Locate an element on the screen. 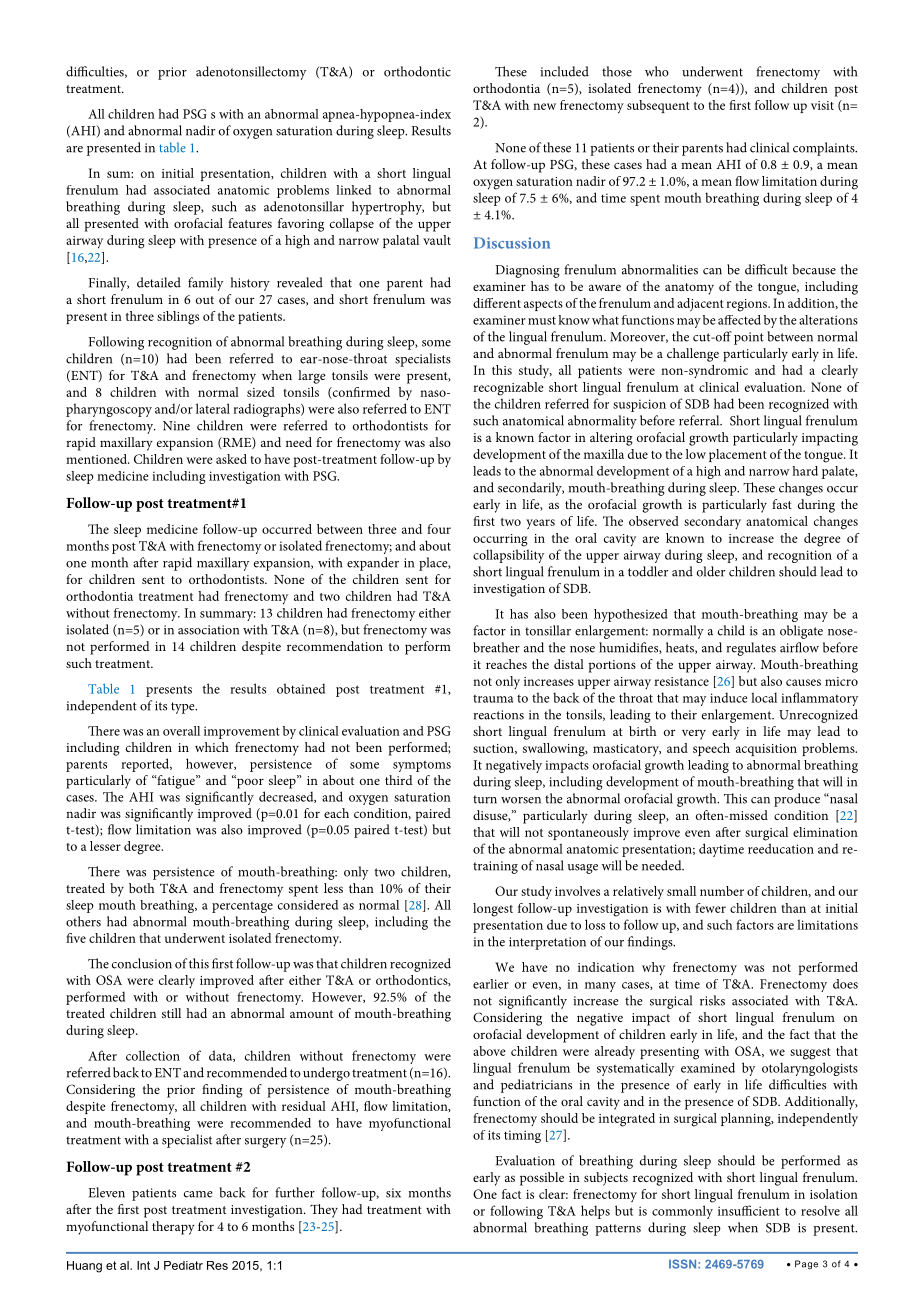 Image resolution: width=924 pixels, height=1308 pixels. visit is located at coordinates (822, 105).
